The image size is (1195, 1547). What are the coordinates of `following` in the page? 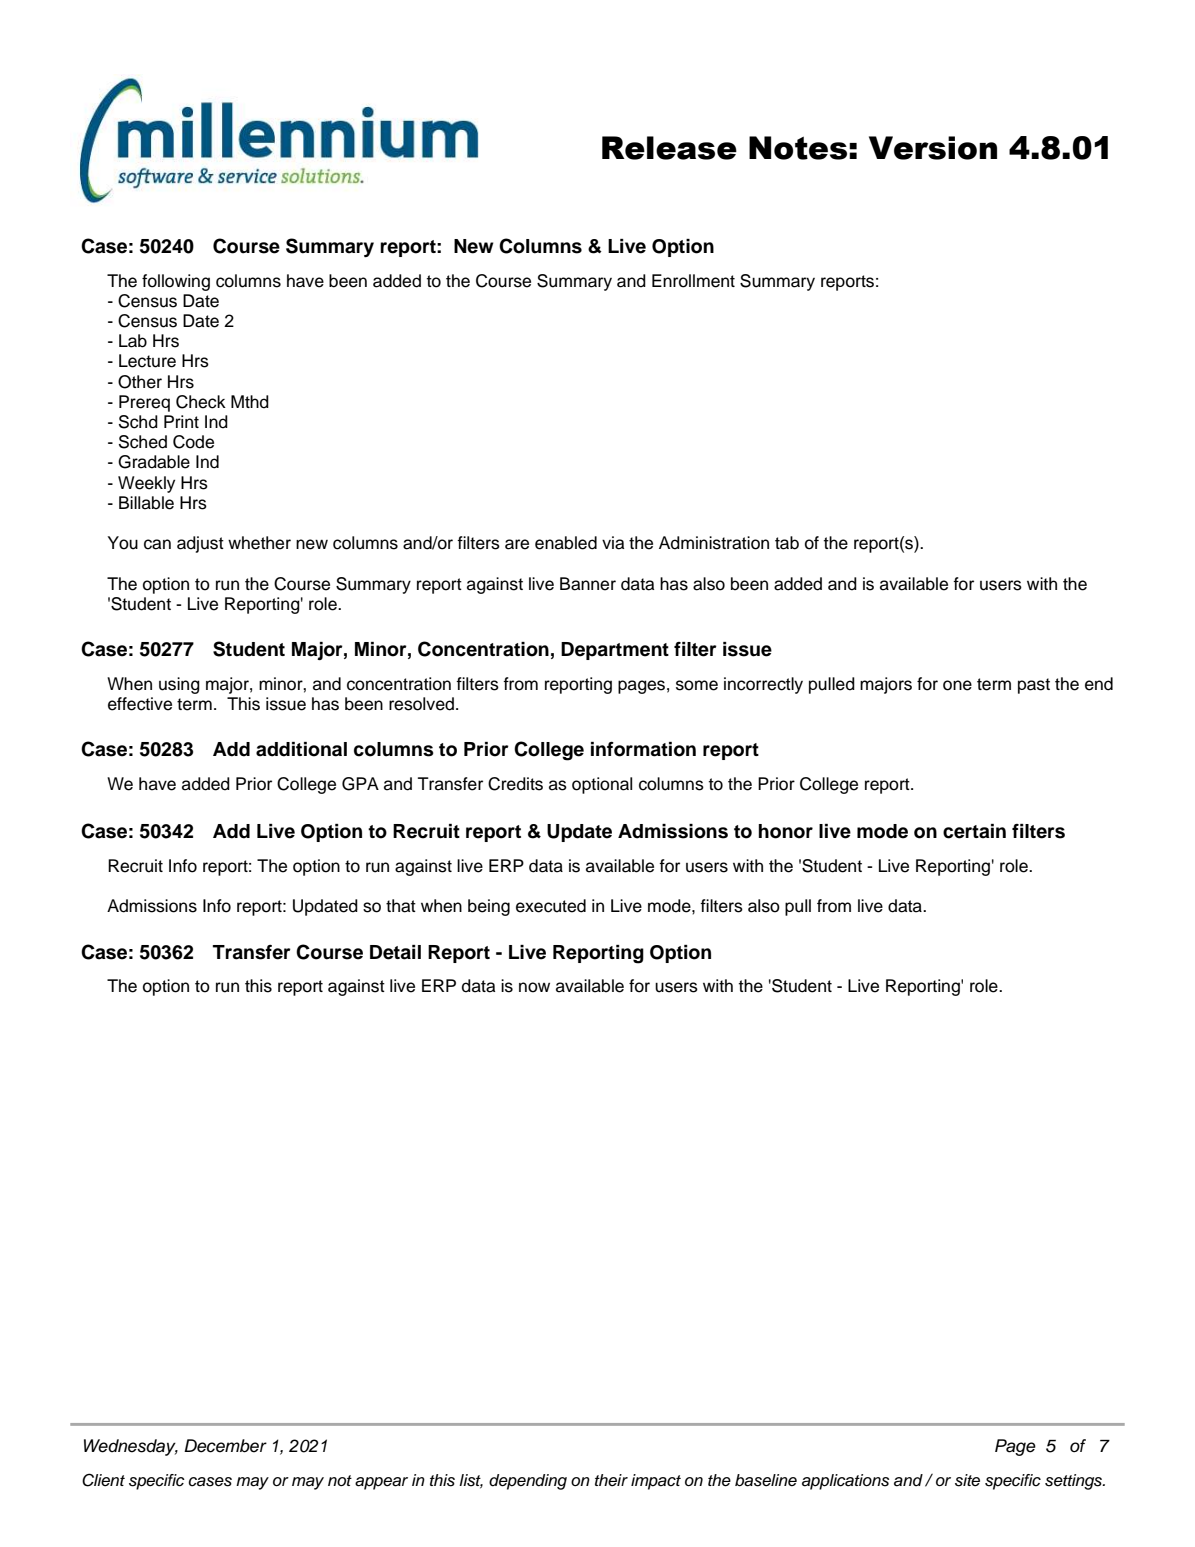 It's located at (176, 282).
